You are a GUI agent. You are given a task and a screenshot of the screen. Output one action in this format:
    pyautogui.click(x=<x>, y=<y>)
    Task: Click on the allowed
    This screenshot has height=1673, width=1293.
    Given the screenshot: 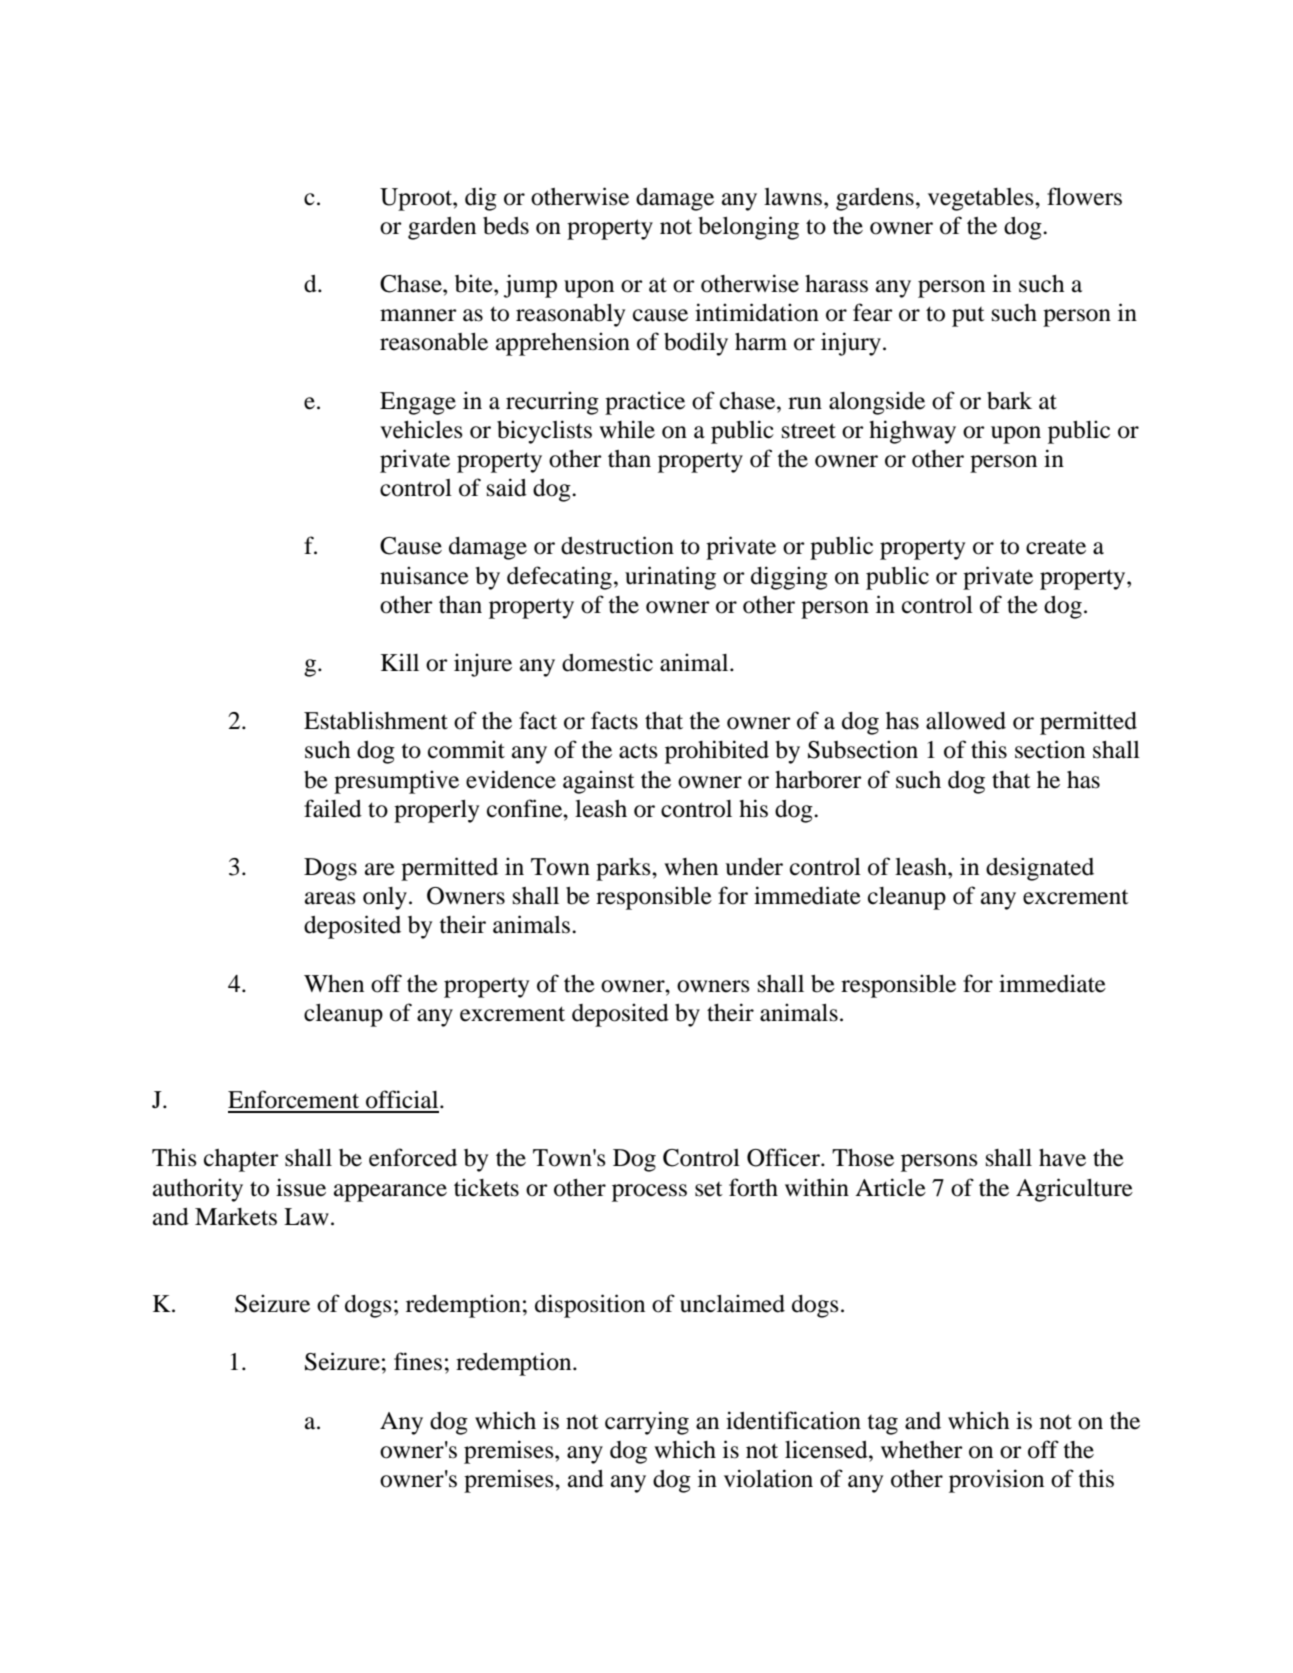 What is the action you would take?
    pyautogui.click(x=966, y=721)
